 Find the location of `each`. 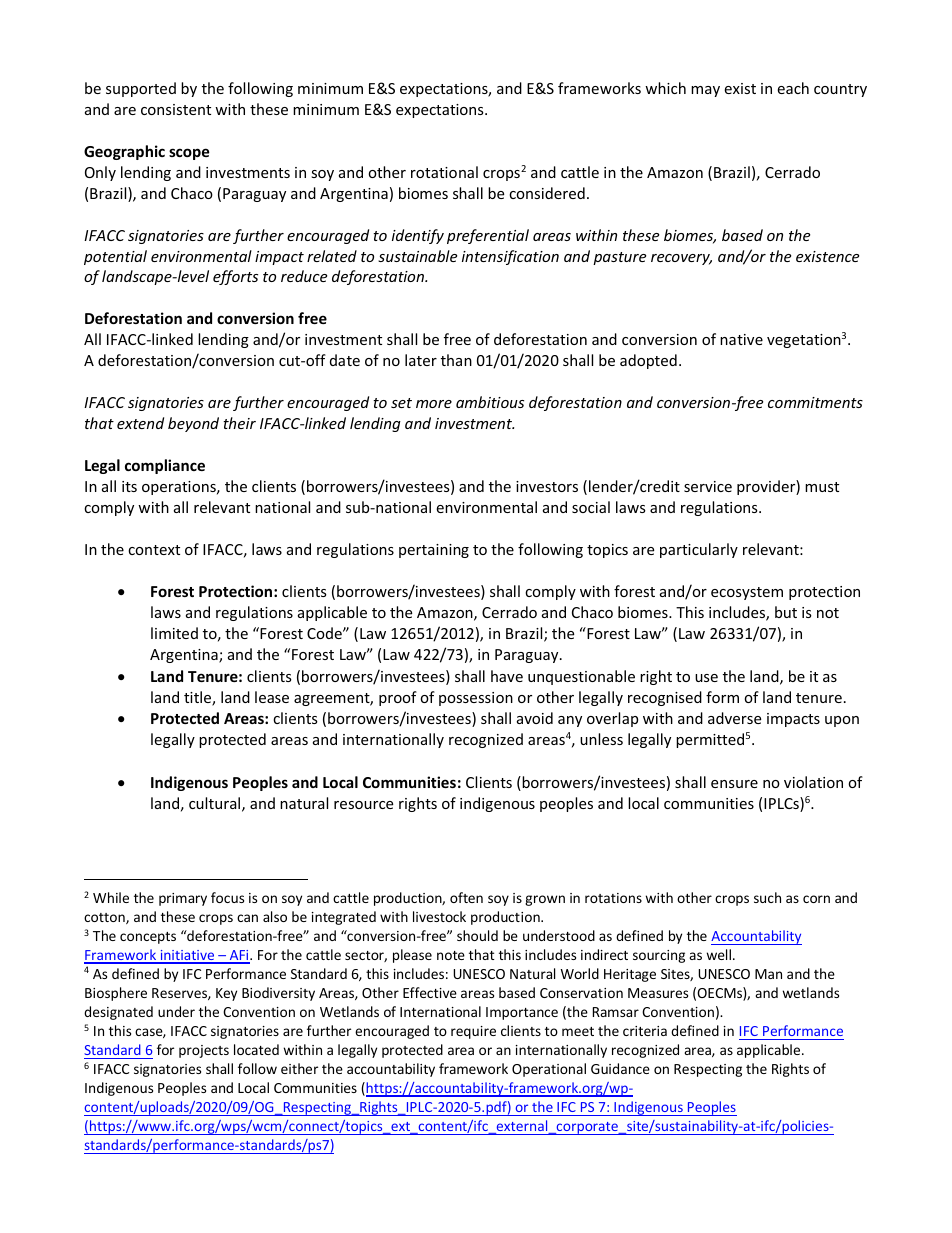

each is located at coordinates (793, 88).
